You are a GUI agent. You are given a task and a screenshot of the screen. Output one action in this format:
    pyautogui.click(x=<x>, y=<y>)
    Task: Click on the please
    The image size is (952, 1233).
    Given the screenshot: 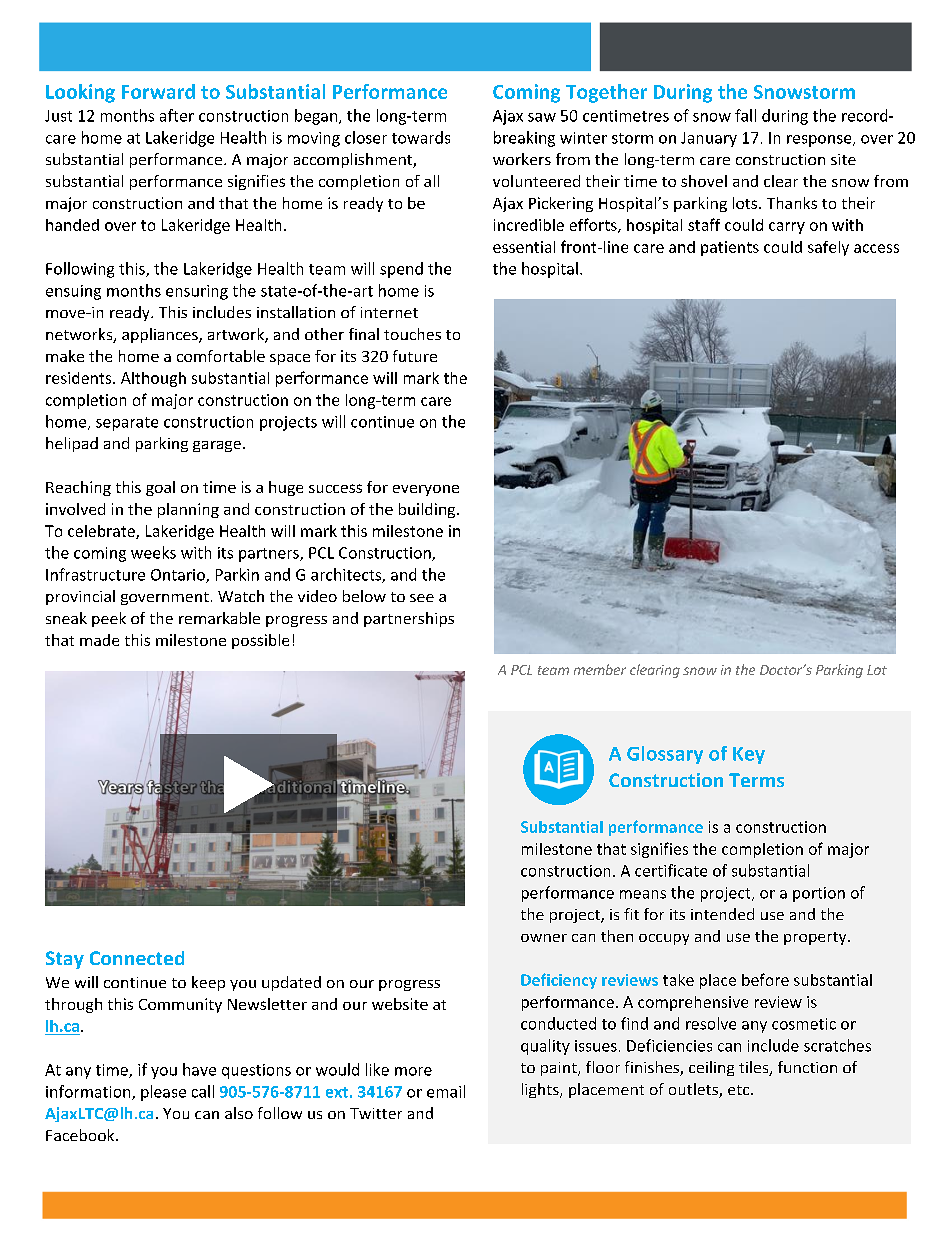 What is the action you would take?
    pyautogui.click(x=163, y=1093)
